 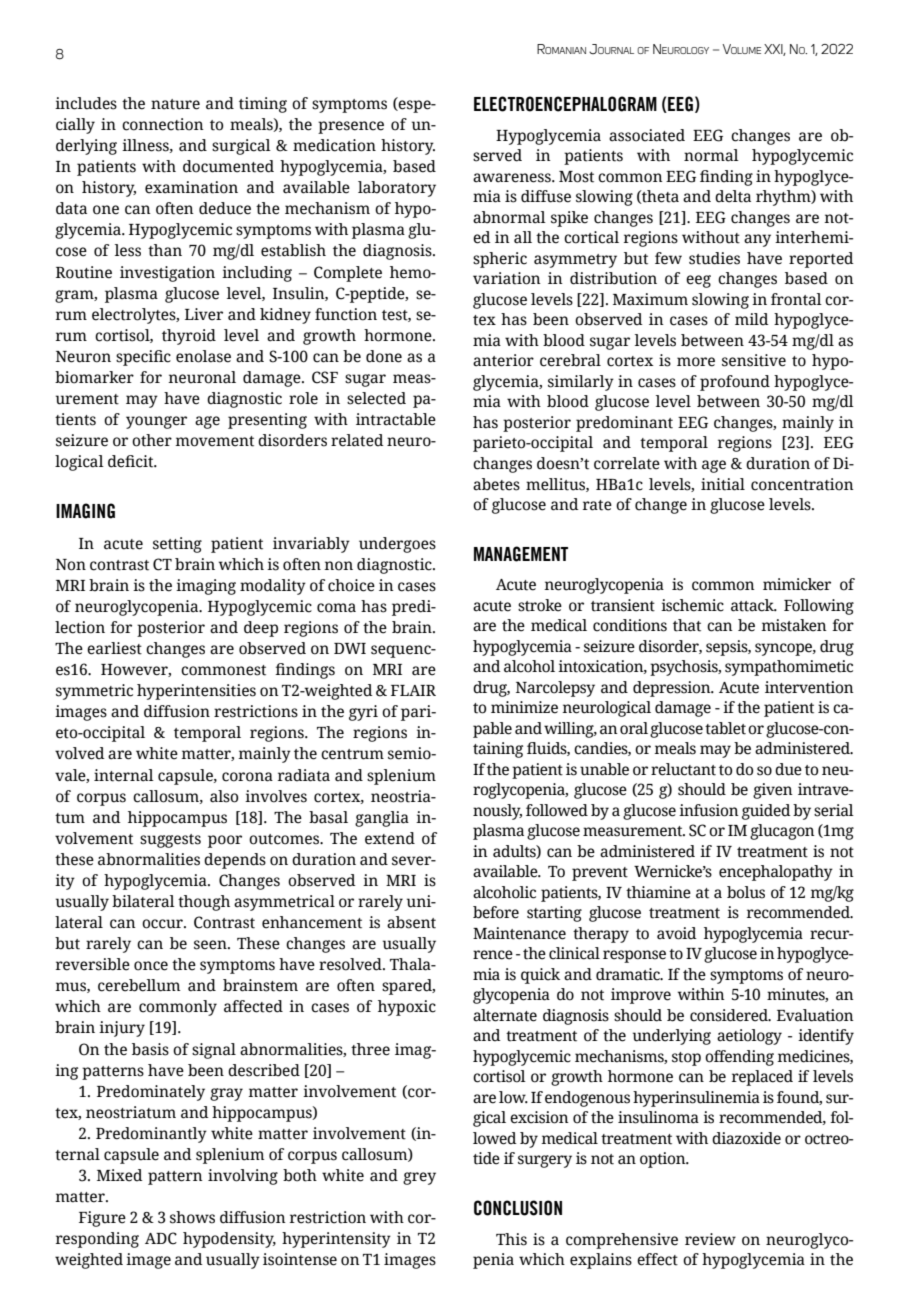 I want to click on given, so click(x=773, y=791).
